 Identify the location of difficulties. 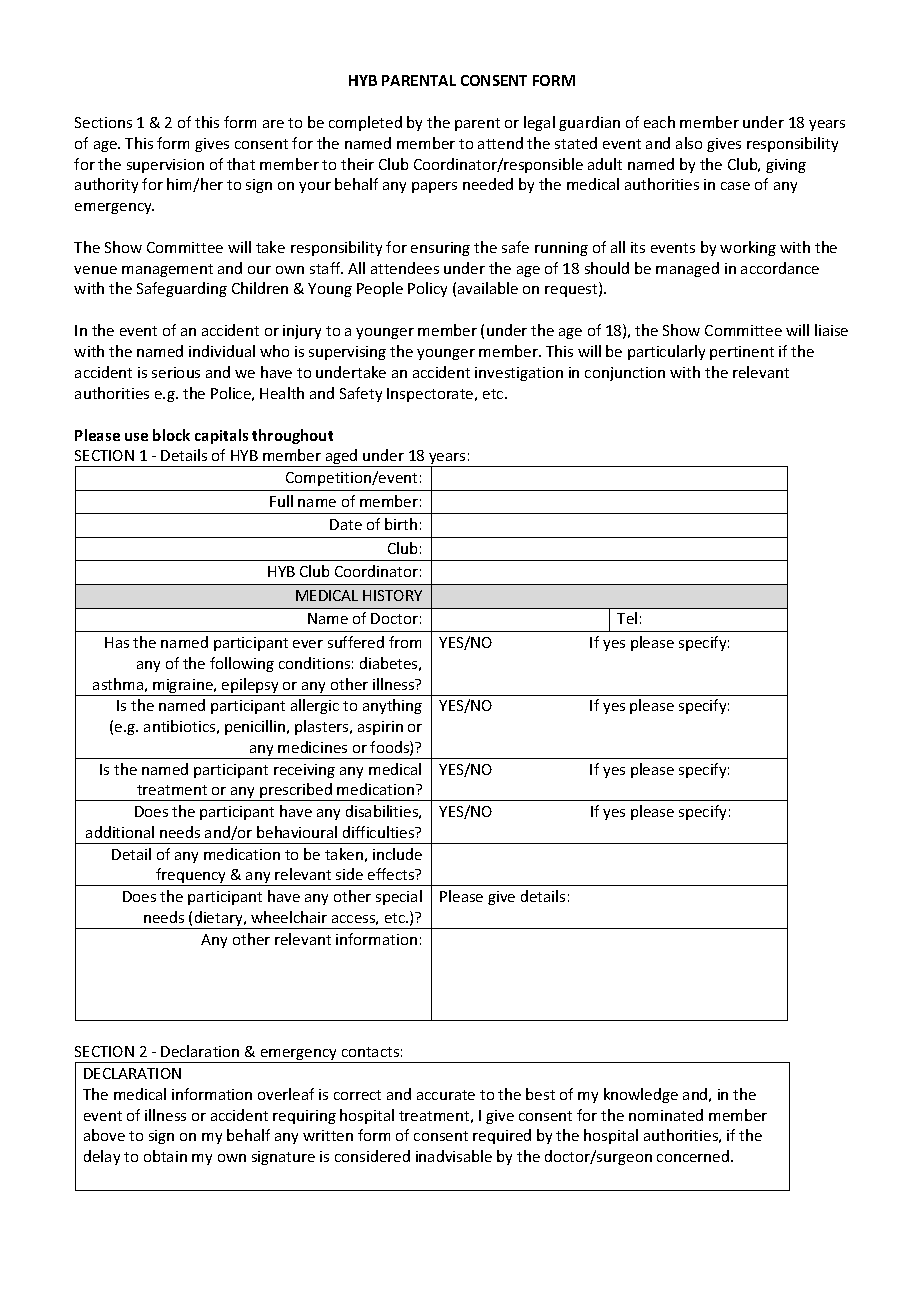
(380, 832).
